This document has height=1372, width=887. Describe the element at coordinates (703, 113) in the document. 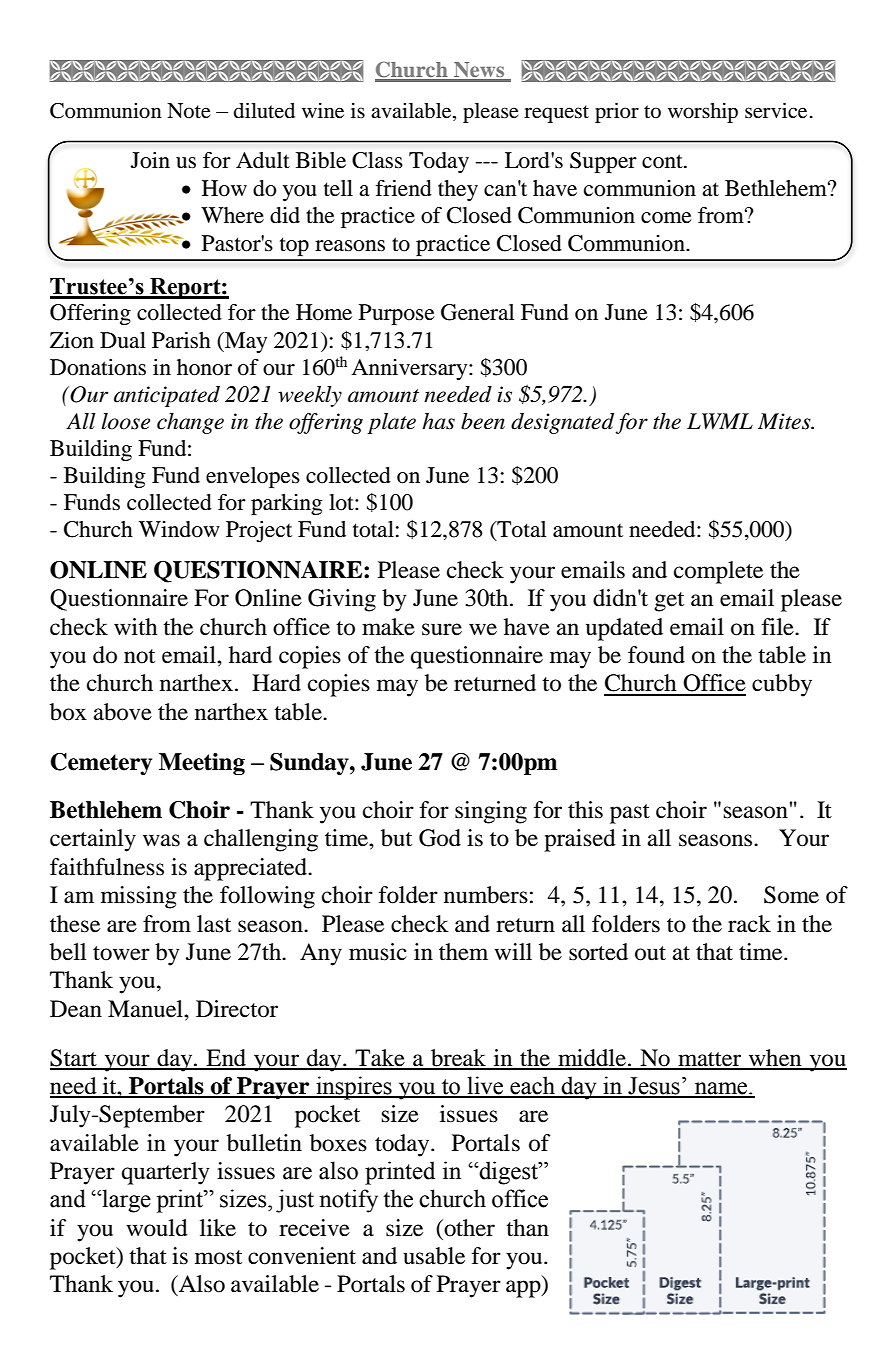

I see `worship` at that location.
